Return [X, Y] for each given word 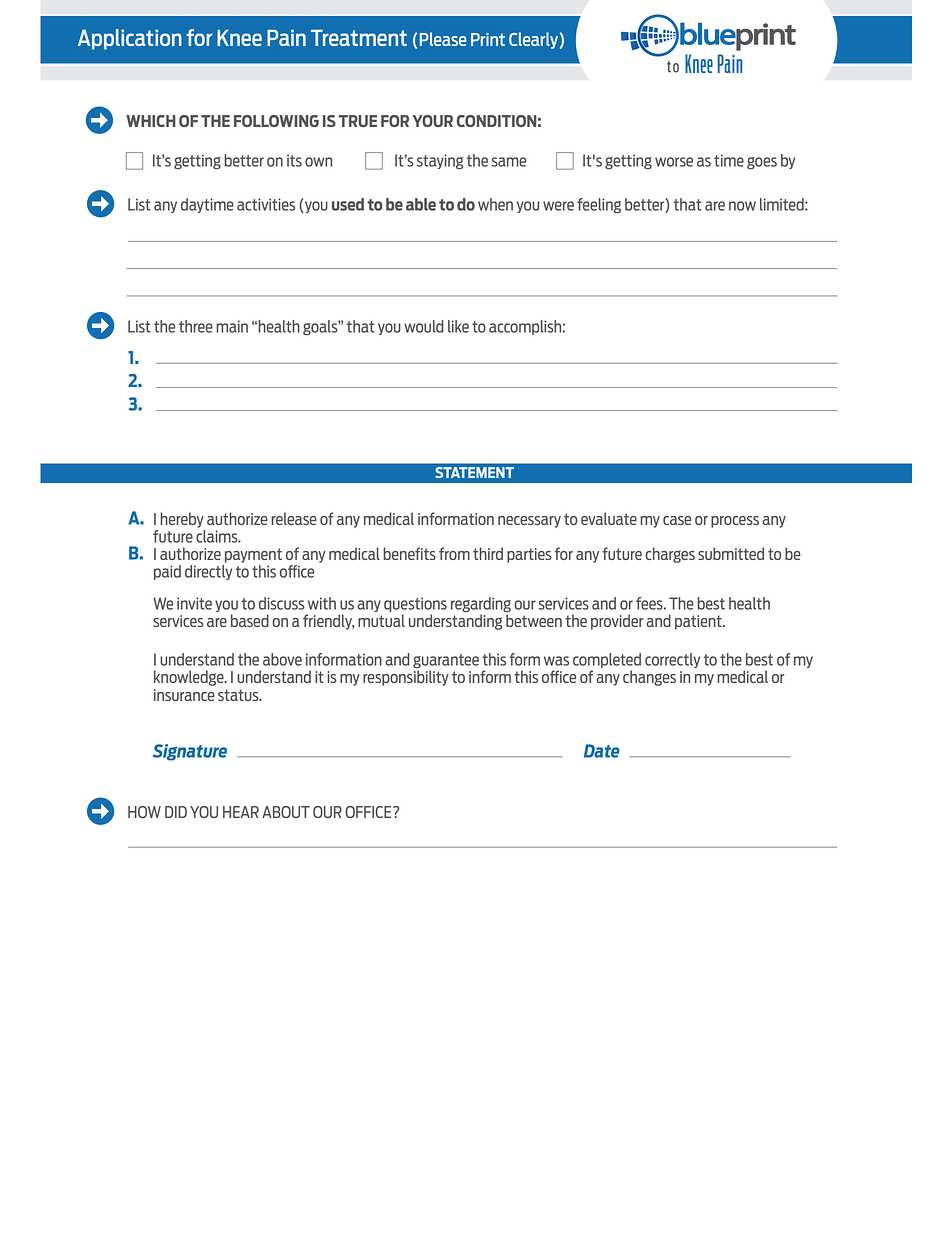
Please [443, 39]
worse [674, 162]
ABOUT [286, 812]
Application [130, 39]
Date [602, 751]
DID [176, 812]
